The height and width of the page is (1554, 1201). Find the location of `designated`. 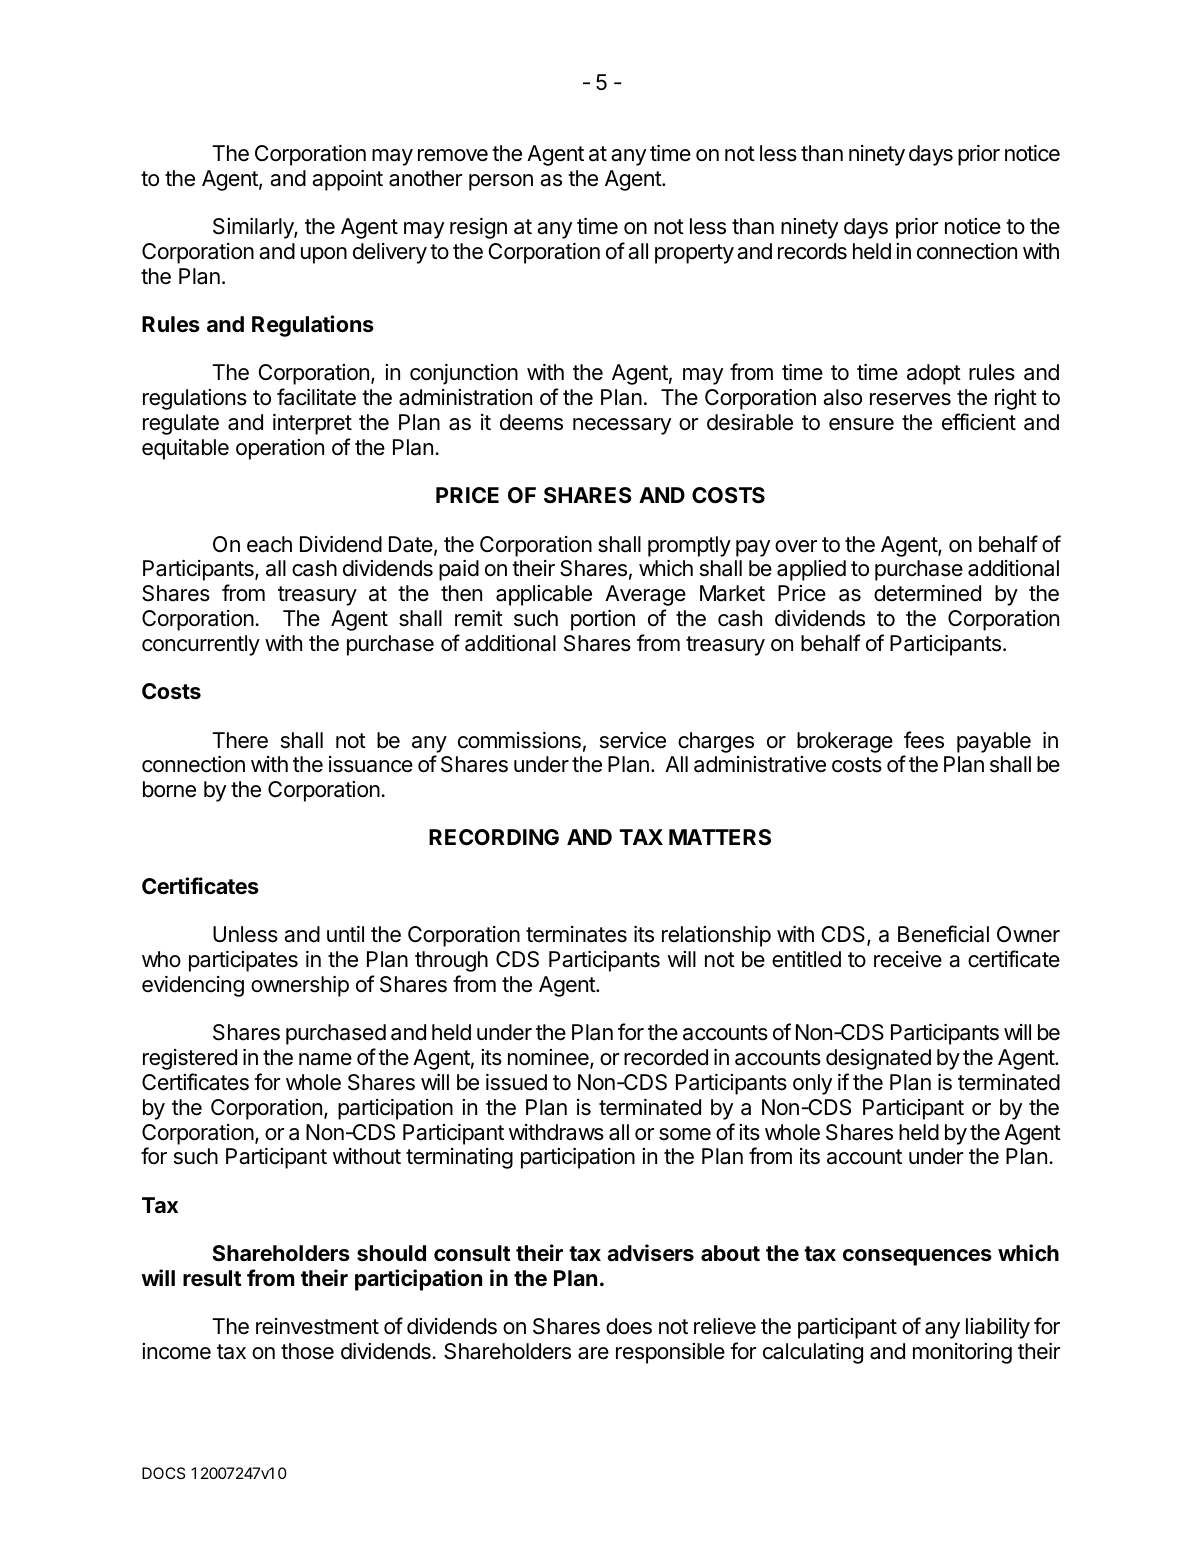

designated is located at coordinates (878, 1059).
